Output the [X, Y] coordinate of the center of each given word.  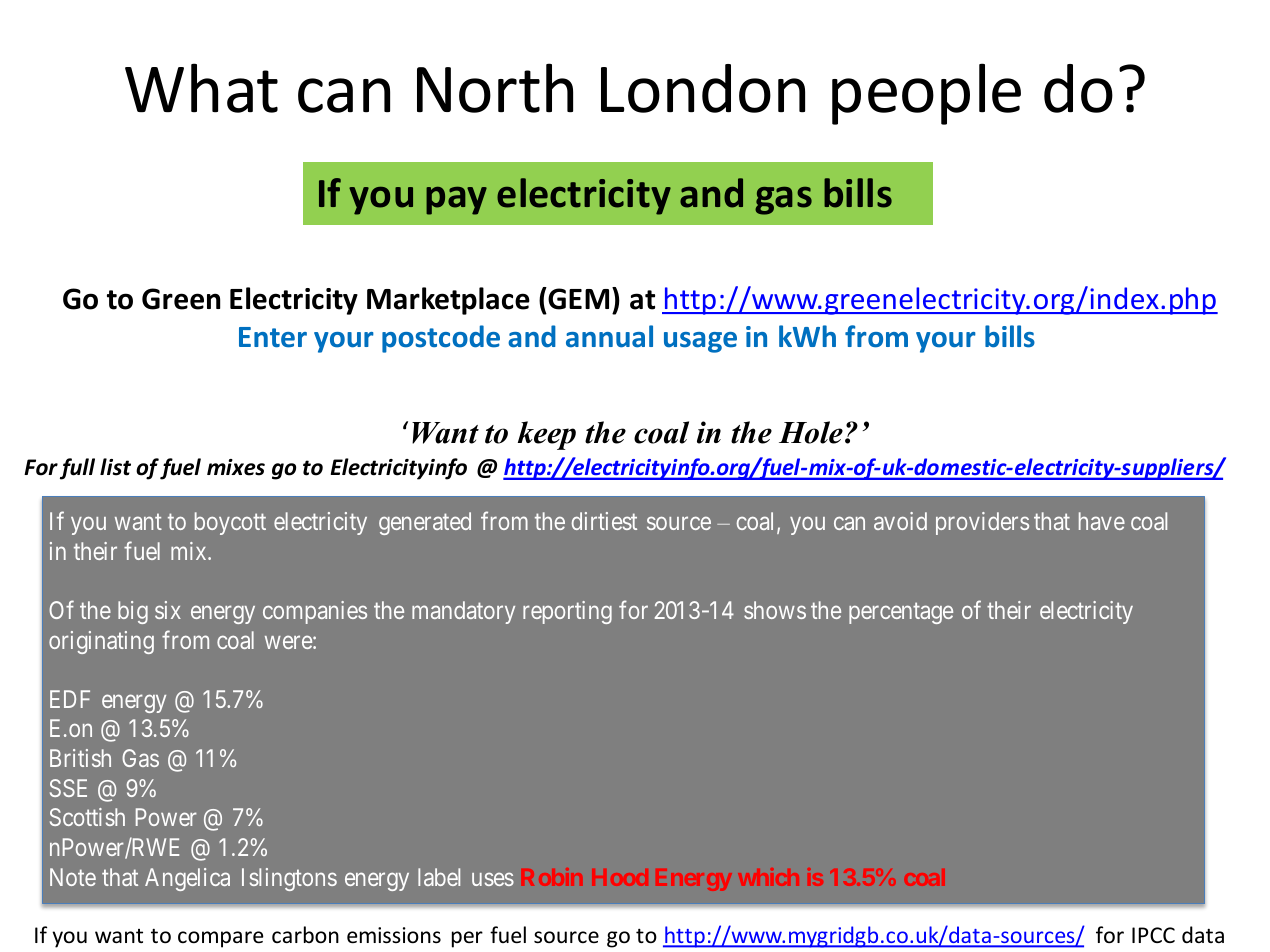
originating [101, 642]
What [201, 88]
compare [221, 939]
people [926, 94]
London [703, 88]
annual [609, 336]
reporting [567, 612]
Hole [811, 432]
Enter [273, 337]
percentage [901, 613]
